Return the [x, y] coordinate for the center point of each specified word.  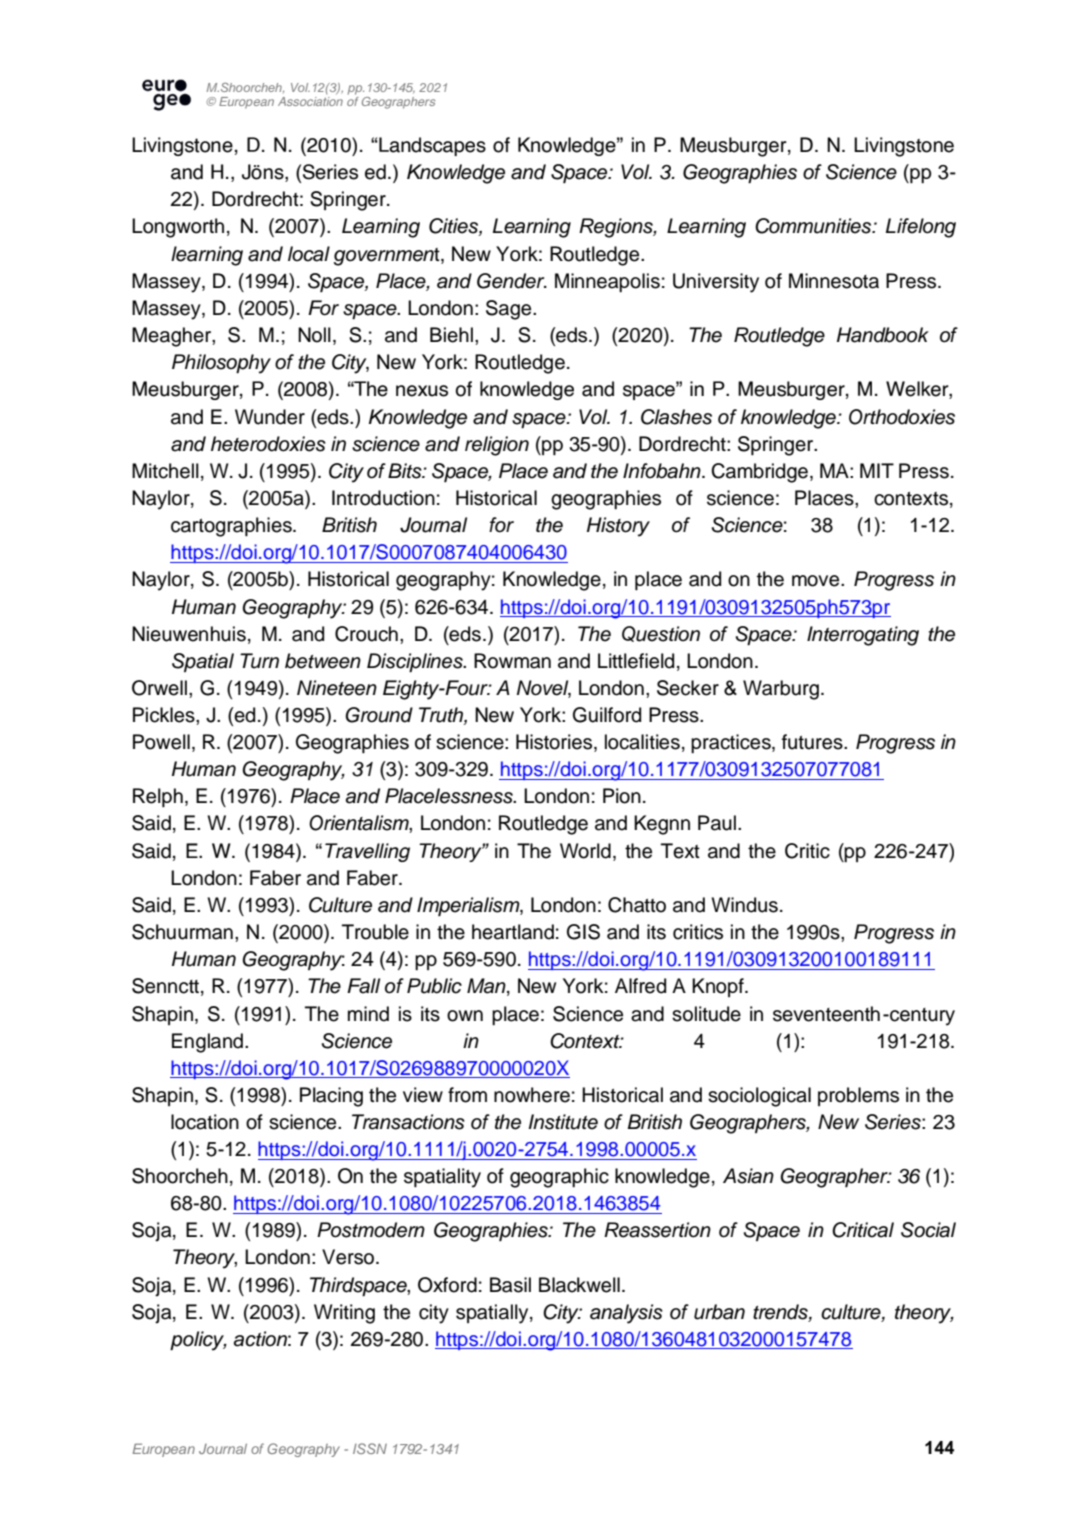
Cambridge [759, 473]
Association [310, 101]
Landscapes [431, 146]
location [205, 1122]
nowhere [532, 1095]
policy [198, 1341]
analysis [626, 1314]
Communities [814, 226]
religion [497, 446]
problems [858, 1096]
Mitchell [165, 471]
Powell [161, 742]
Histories [555, 743]
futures [813, 742]
